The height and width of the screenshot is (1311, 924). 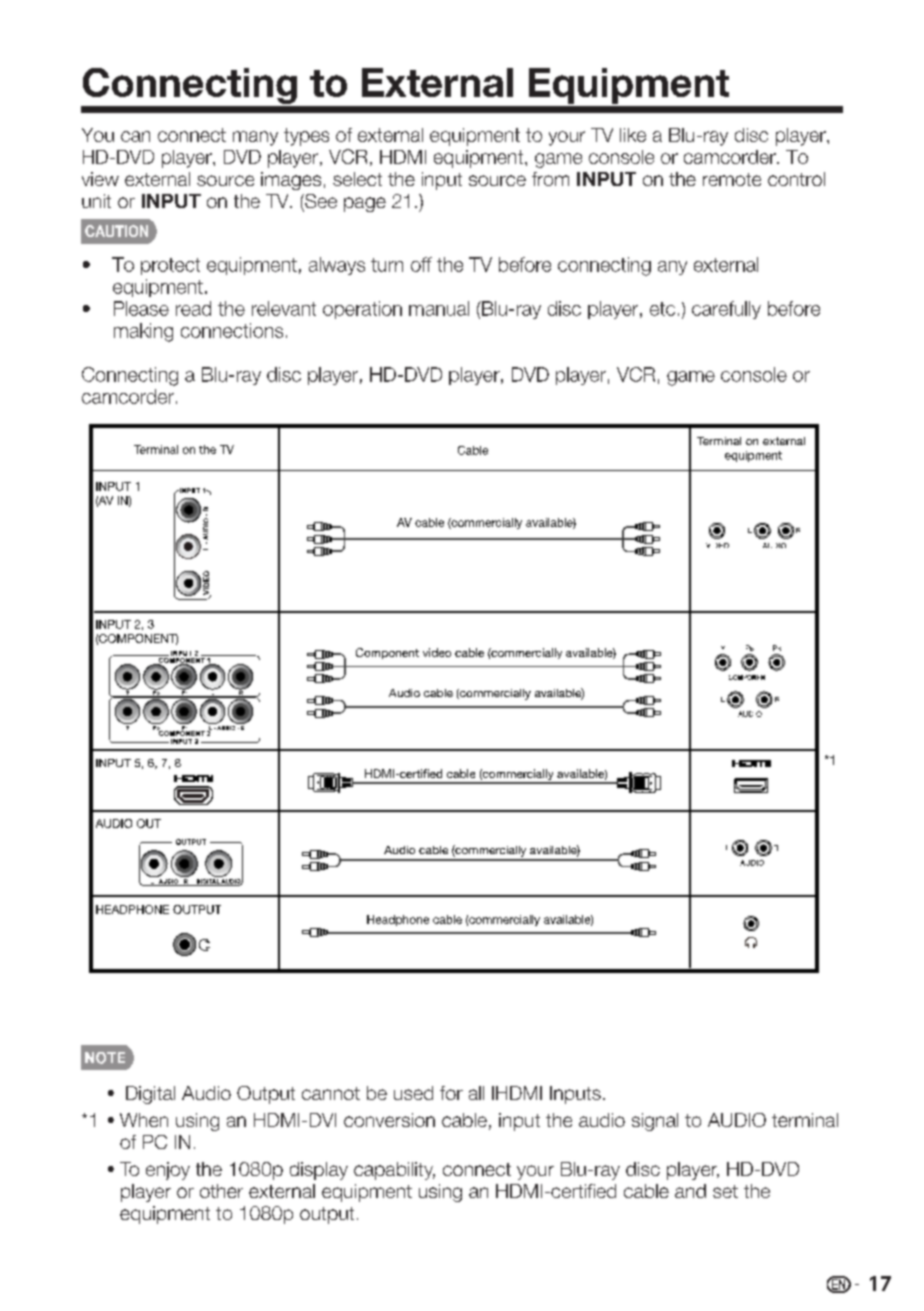 What do you see at coordinates (725, 1191) in the screenshot?
I see `set` at bounding box center [725, 1191].
